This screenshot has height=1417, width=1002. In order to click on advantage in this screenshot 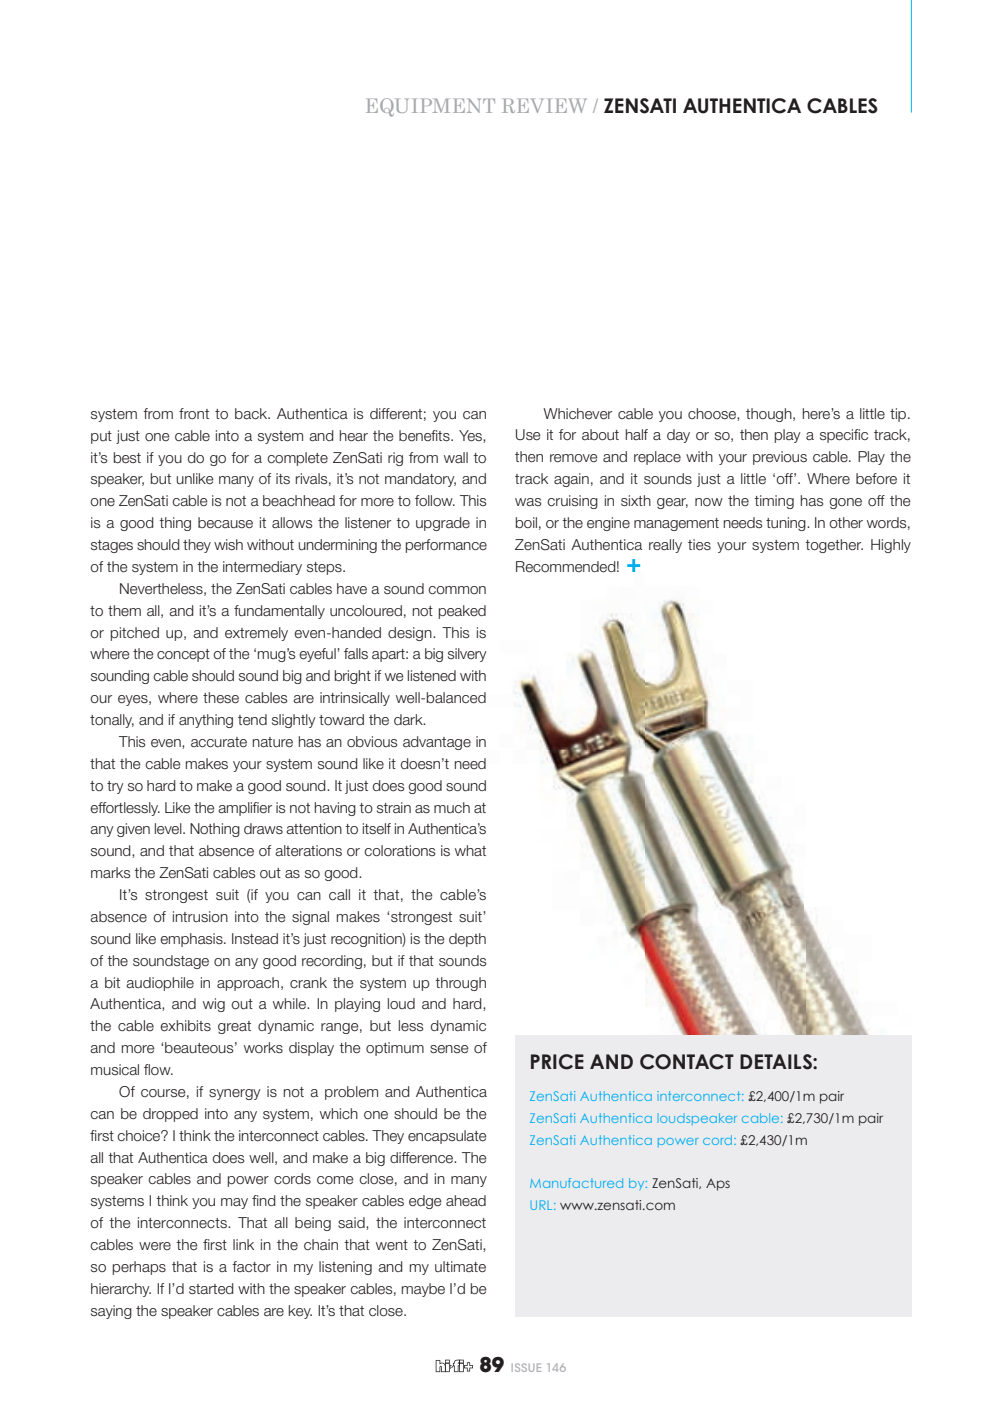, I will do `click(437, 743)`.
